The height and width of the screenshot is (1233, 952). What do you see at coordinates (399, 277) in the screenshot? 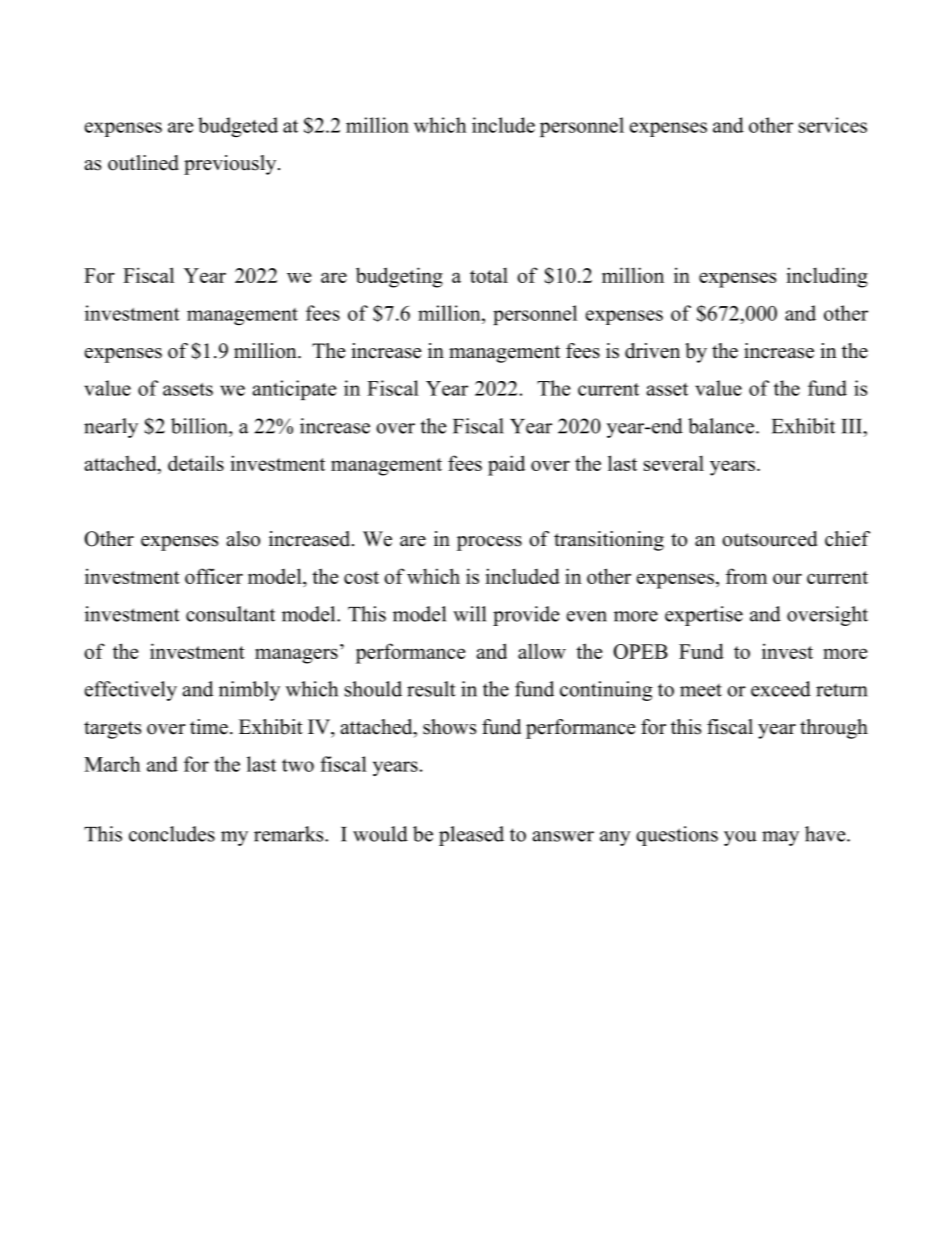
I see `budgeting` at bounding box center [399, 277].
